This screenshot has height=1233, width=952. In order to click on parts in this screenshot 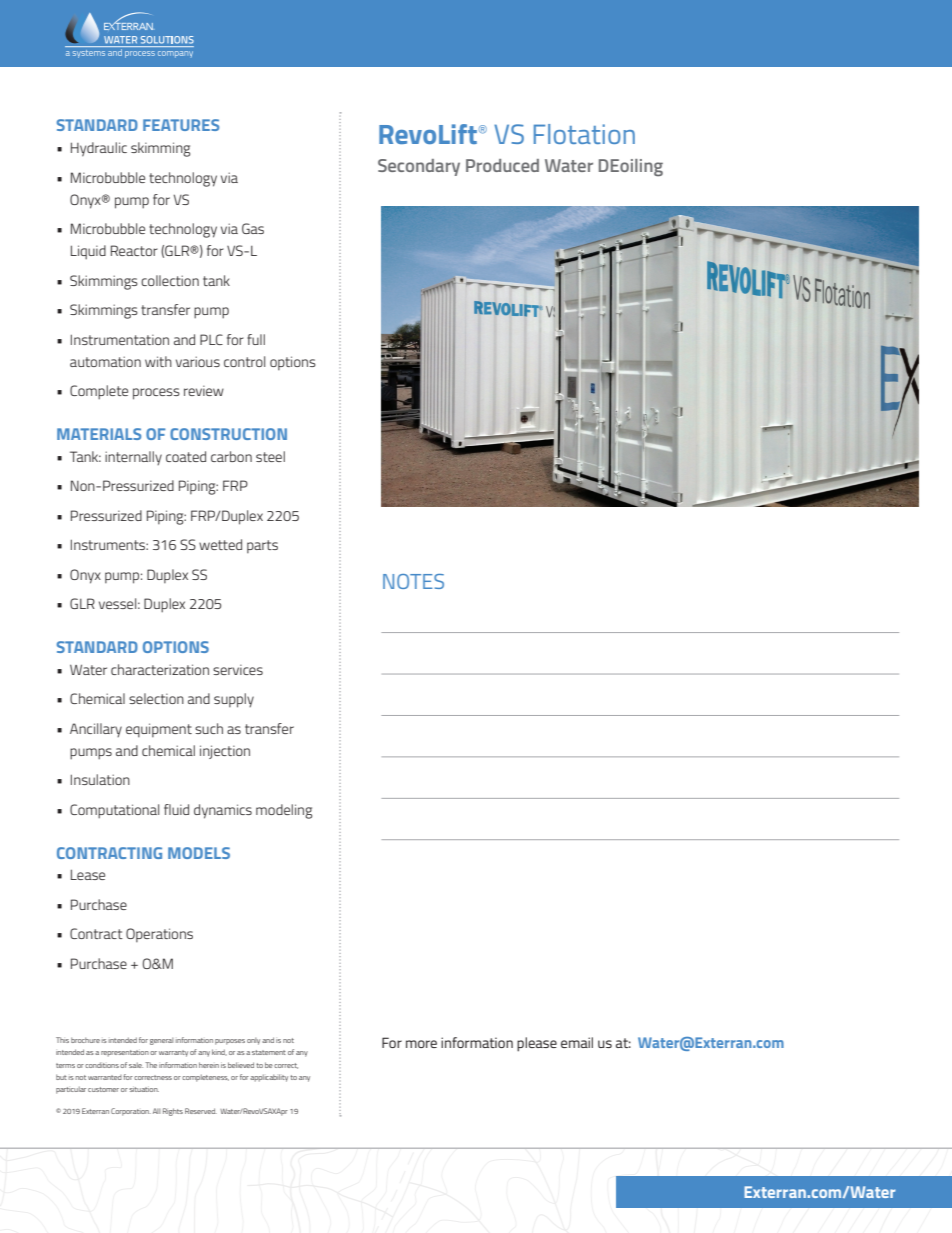, I will do `click(262, 546)`.
